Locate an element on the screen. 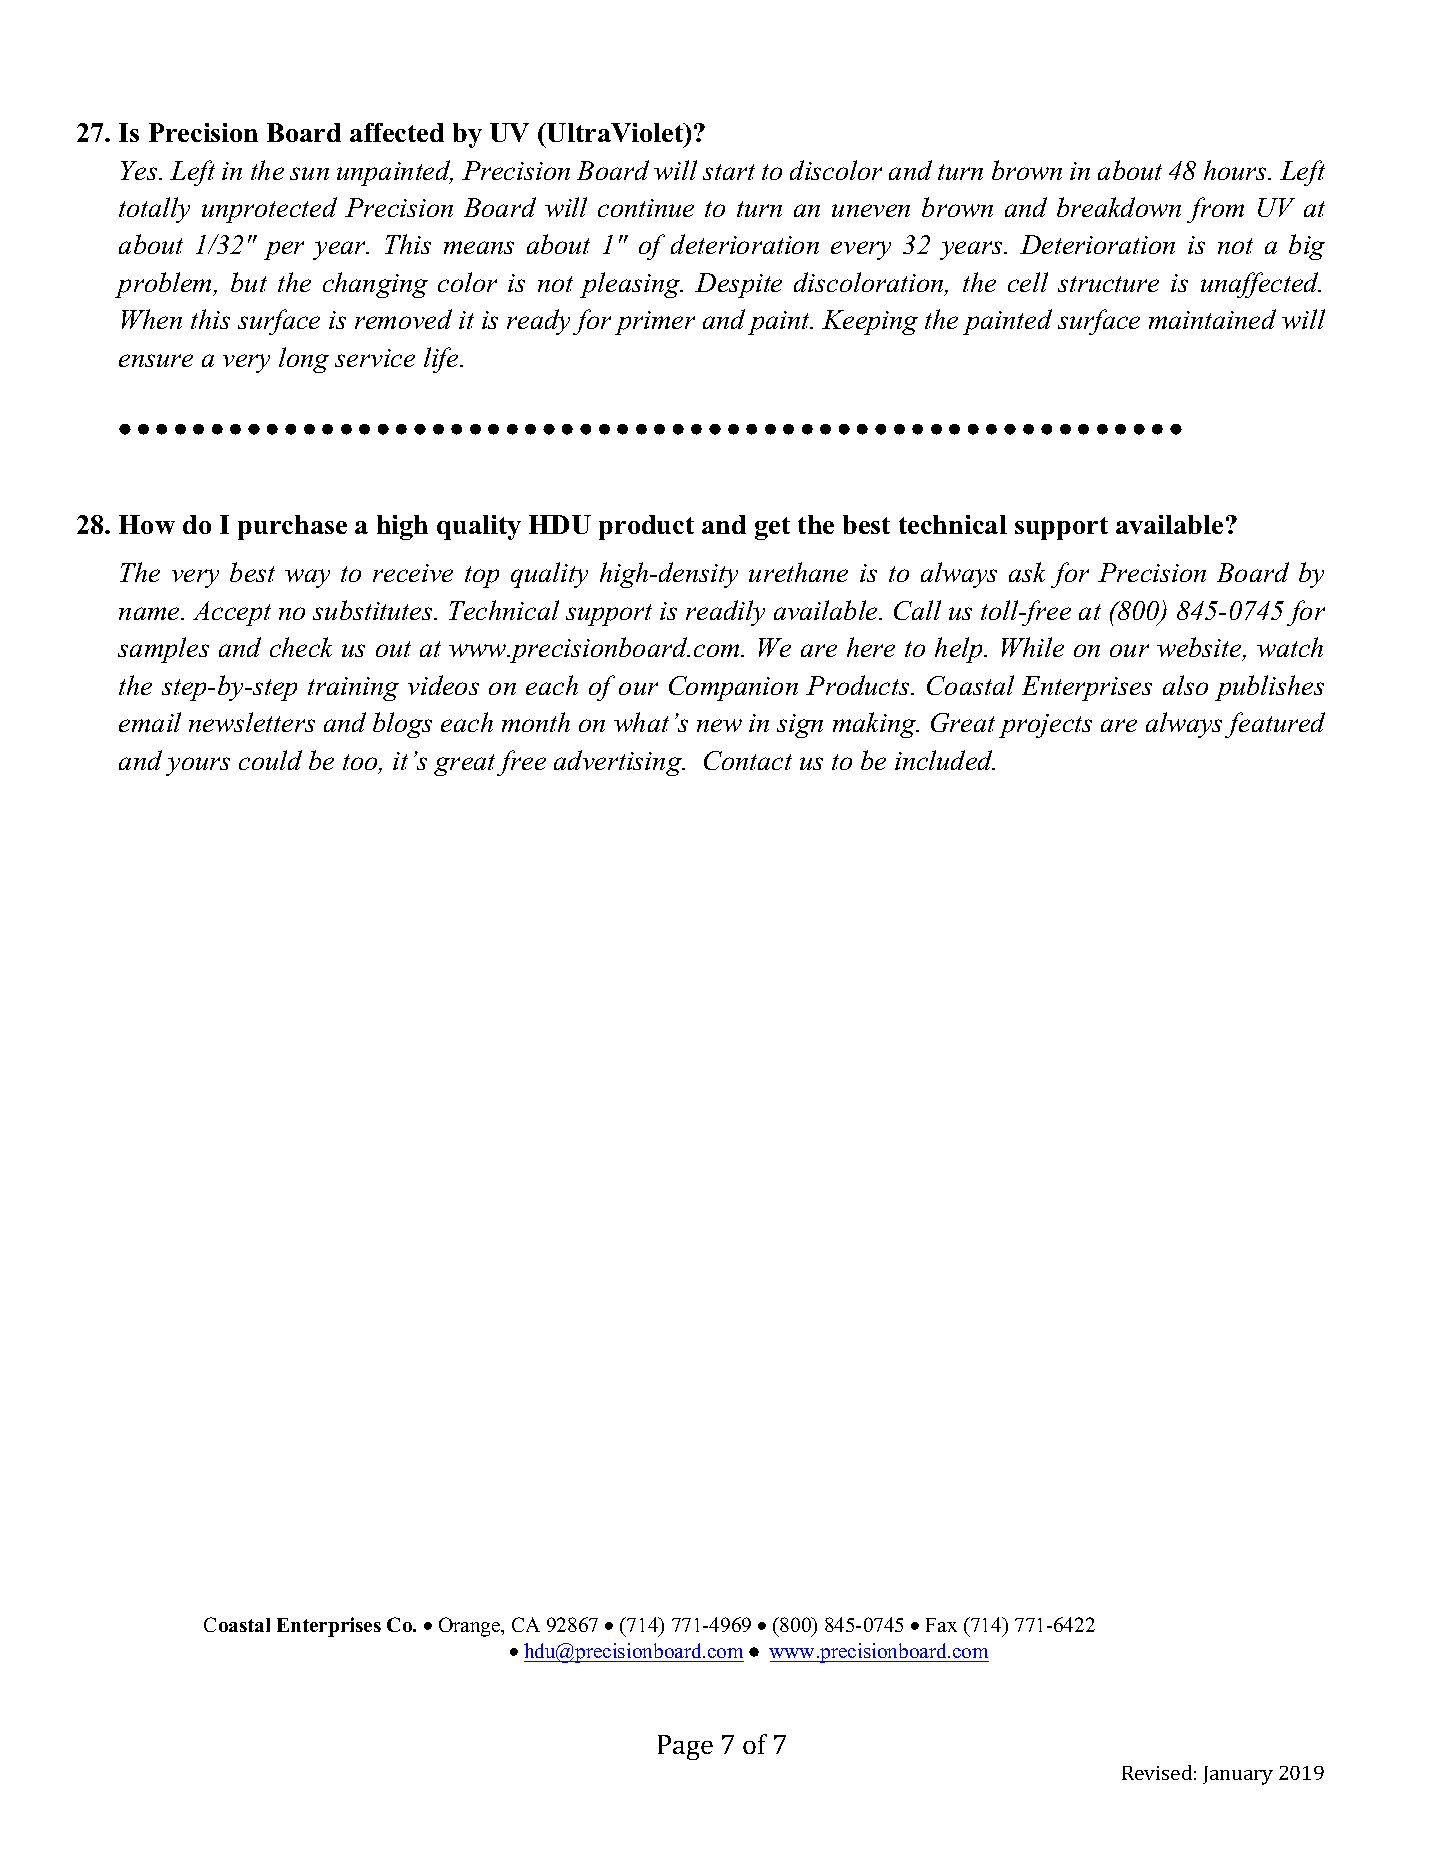 The height and width of the screenshot is (1869, 1444). Page is located at coordinates (685, 1747).
